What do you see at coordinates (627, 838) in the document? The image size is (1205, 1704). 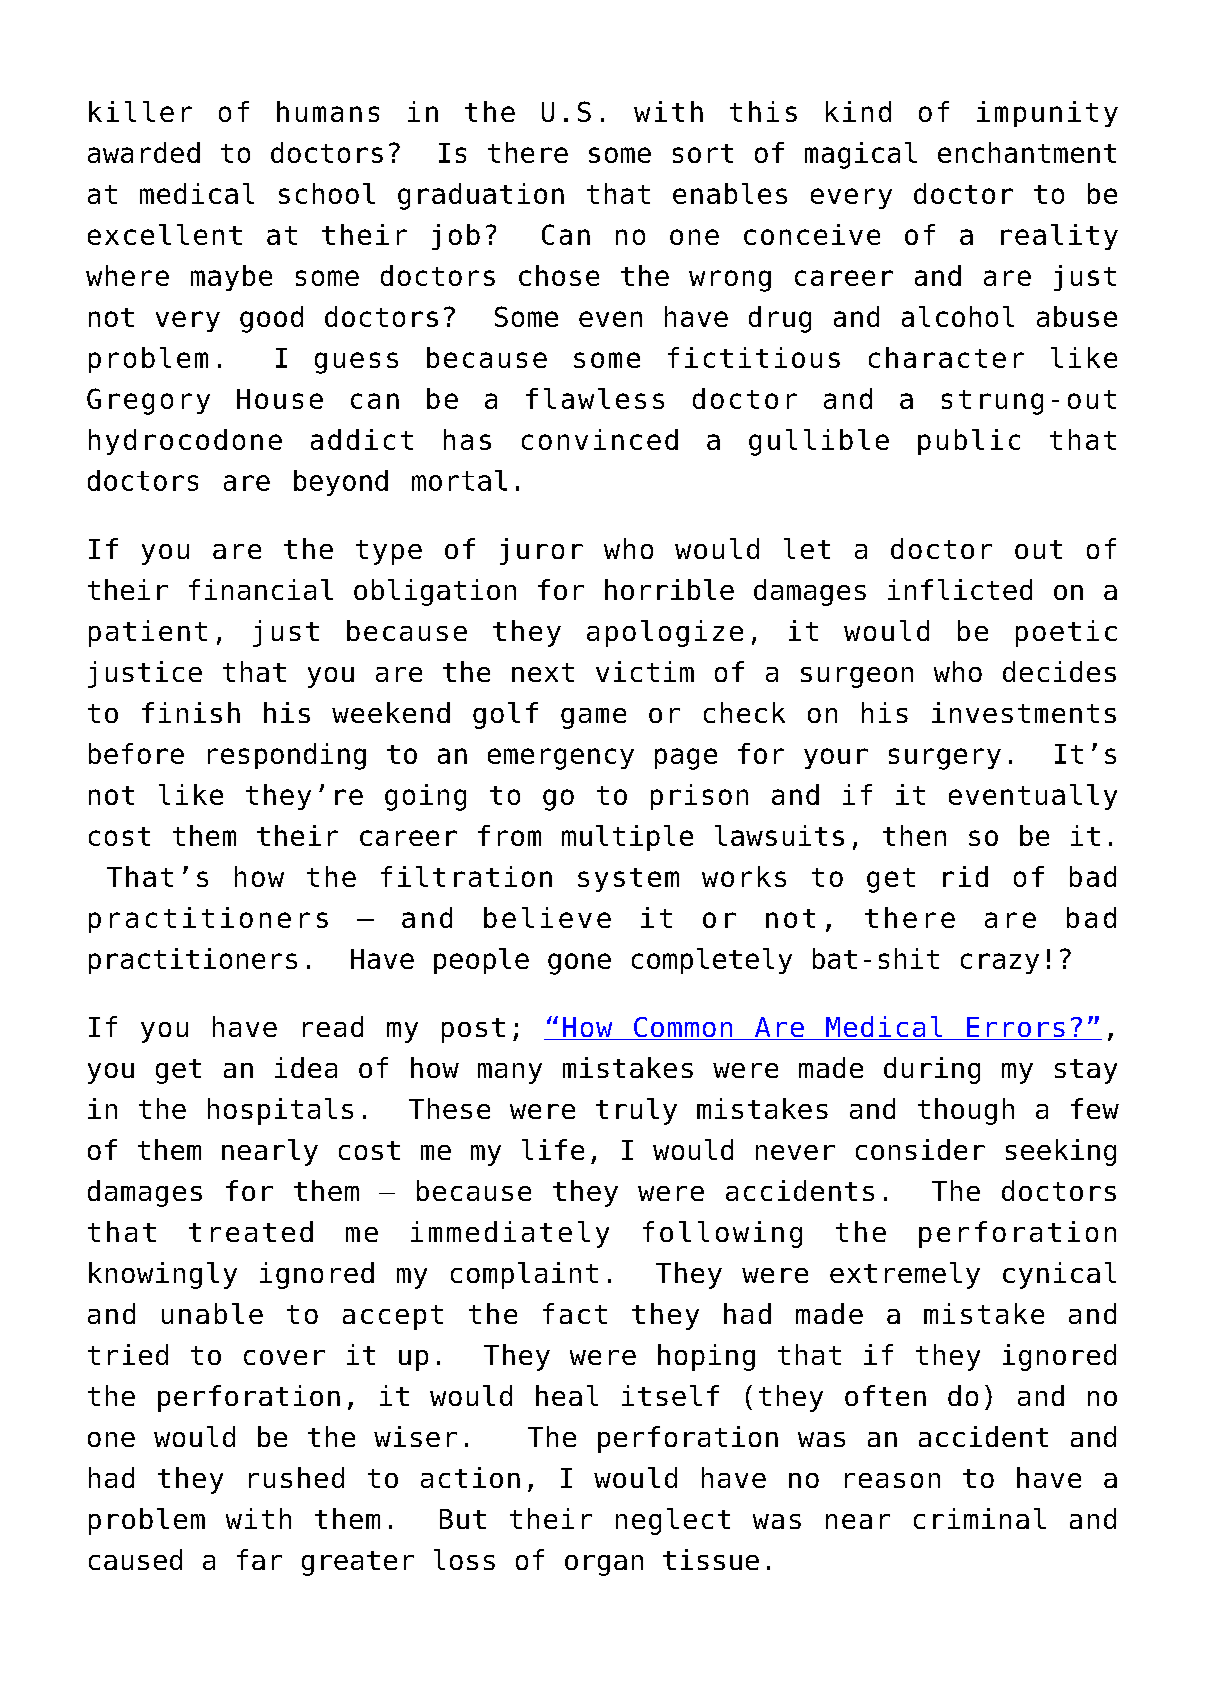 I see `multiple` at bounding box center [627, 838].
